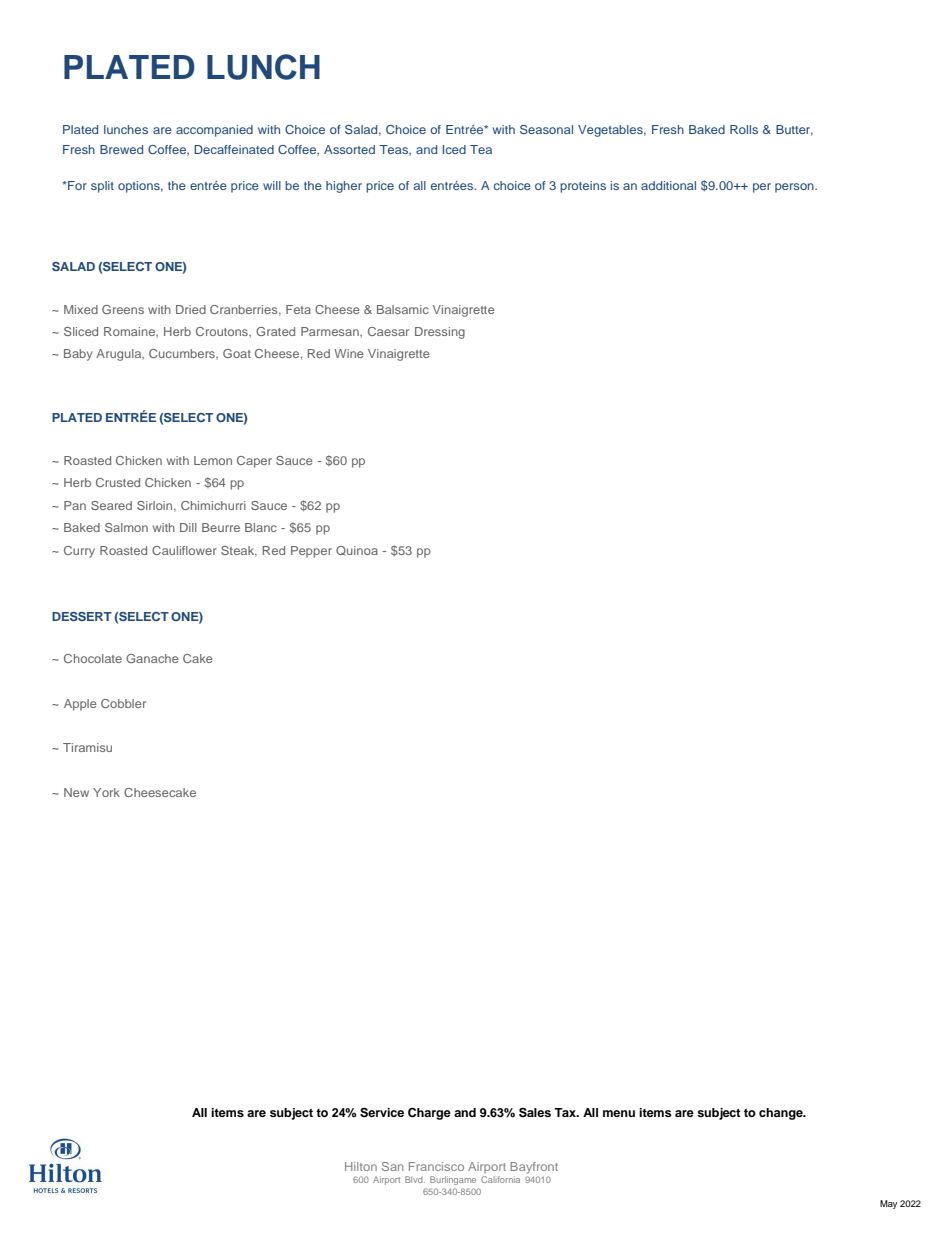 This screenshot has height=1233, width=952. What do you see at coordinates (361, 1166) in the screenshot?
I see `Hilton` at bounding box center [361, 1166].
